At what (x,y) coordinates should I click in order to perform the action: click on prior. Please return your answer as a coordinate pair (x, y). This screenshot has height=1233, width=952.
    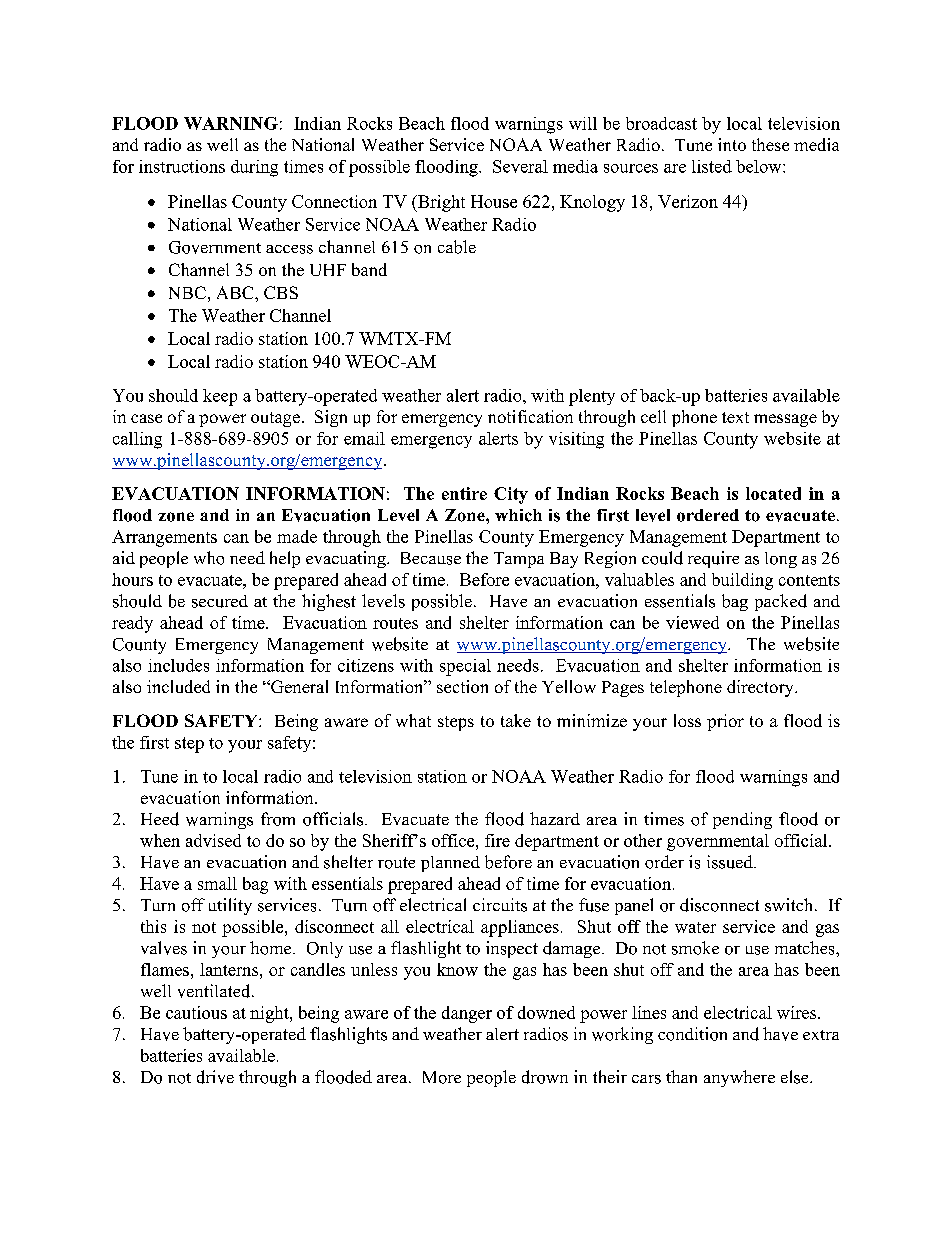
    Looking at the image, I should click on (725, 722).
